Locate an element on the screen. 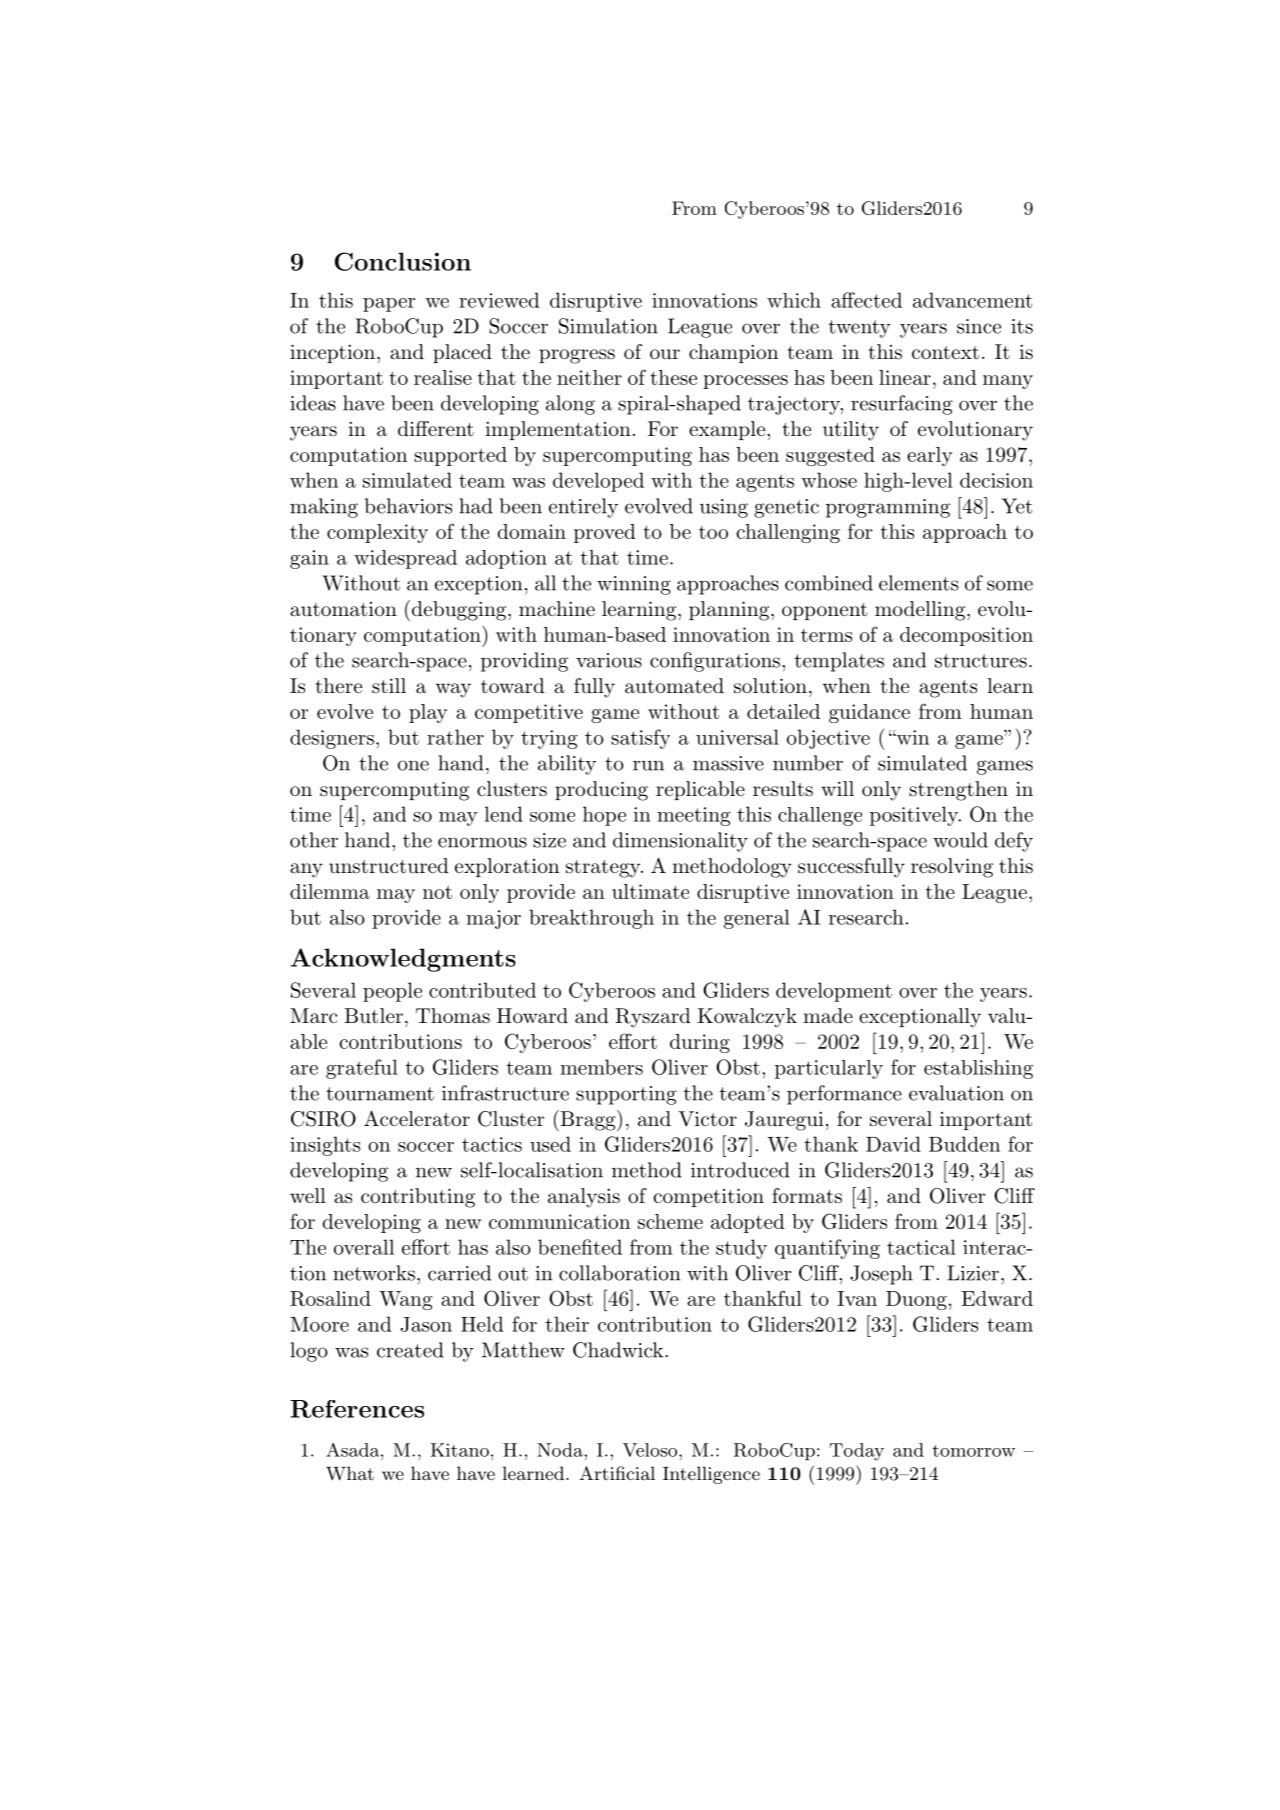 The image size is (1280, 1810). during is located at coordinates (700, 1043).
